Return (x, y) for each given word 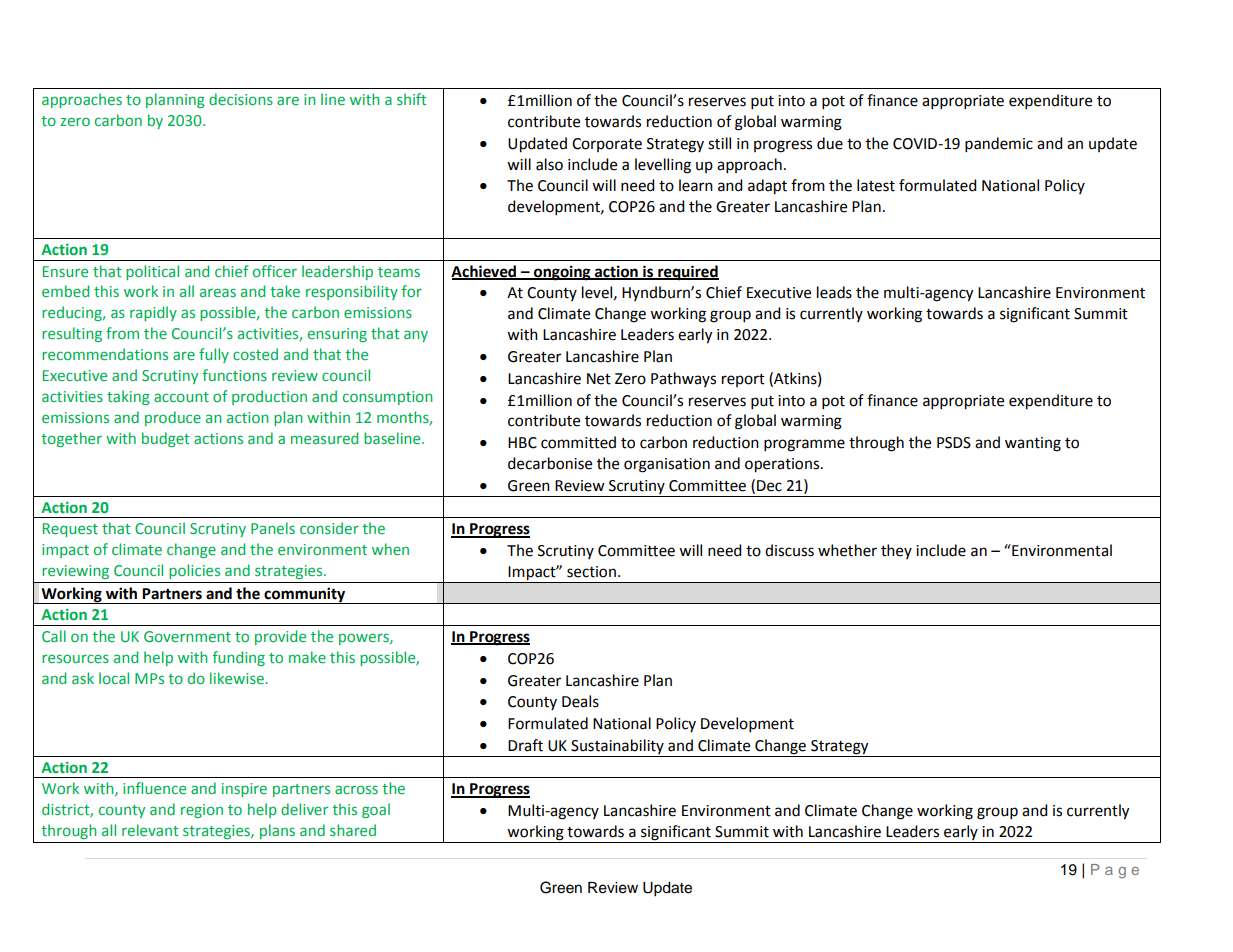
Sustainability (617, 746)
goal (376, 810)
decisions (241, 99)
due (830, 143)
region (202, 811)
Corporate (607, 145)
